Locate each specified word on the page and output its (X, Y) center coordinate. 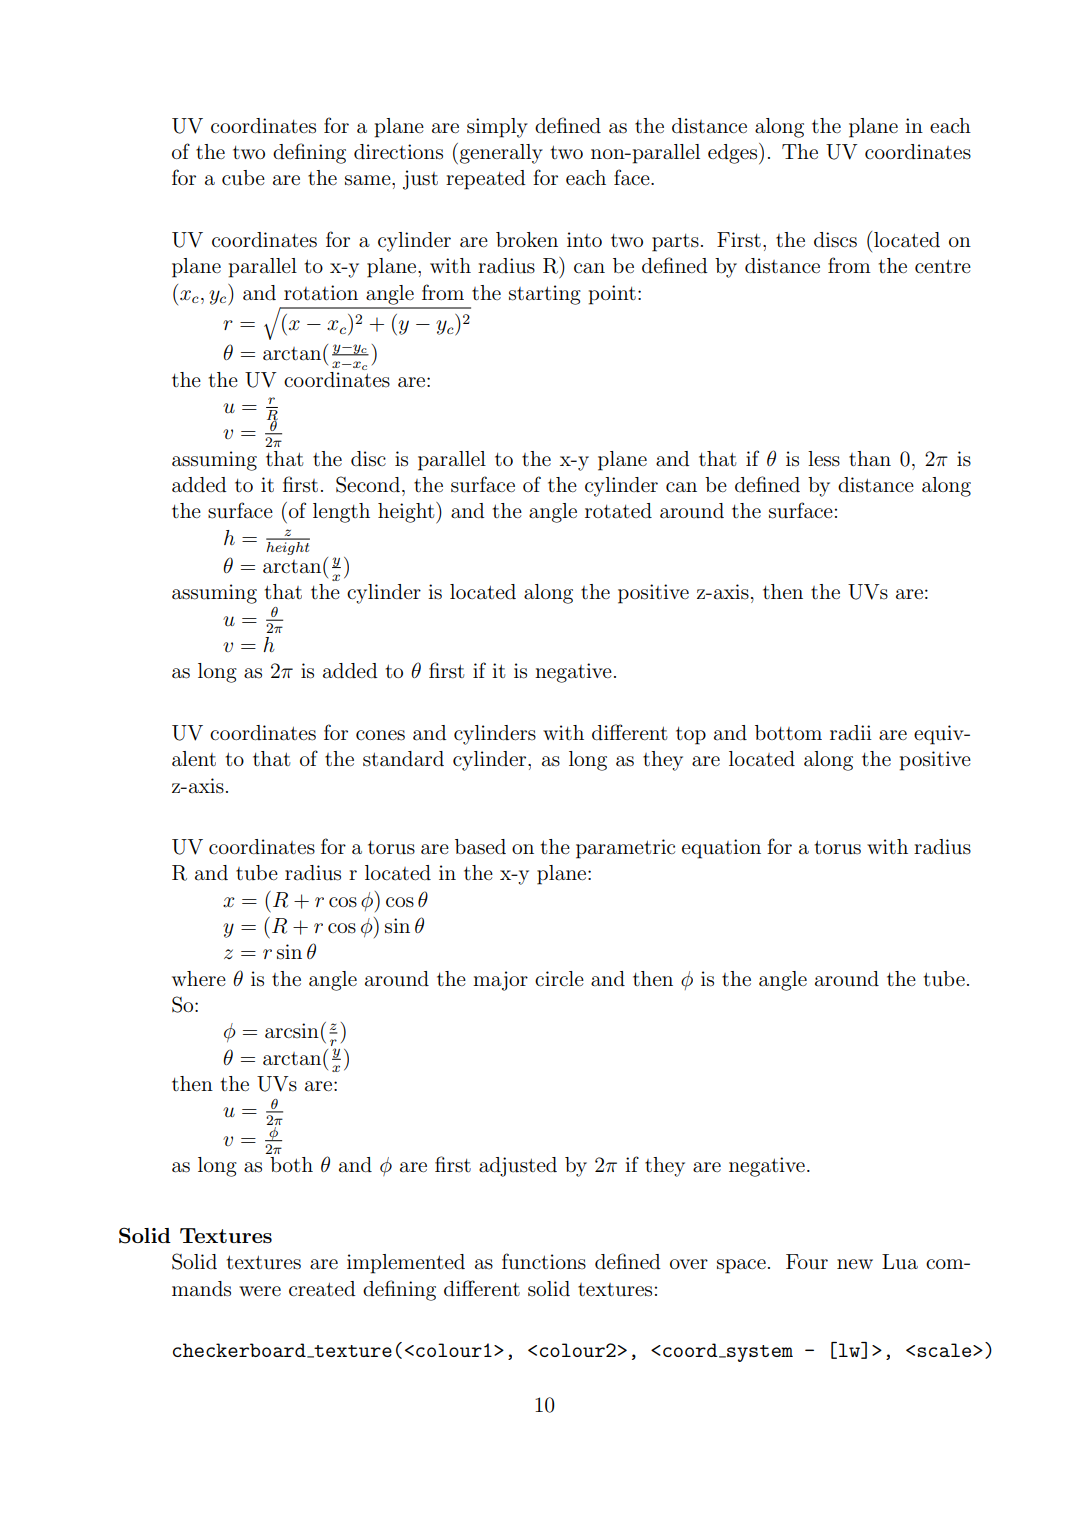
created (322, 1289)
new (855, 1264)
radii (851, 733)
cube (243, 178)
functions (544, 1261)
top (691, 736)
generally (501, 154)
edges (734, 153)
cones (380, 735)
